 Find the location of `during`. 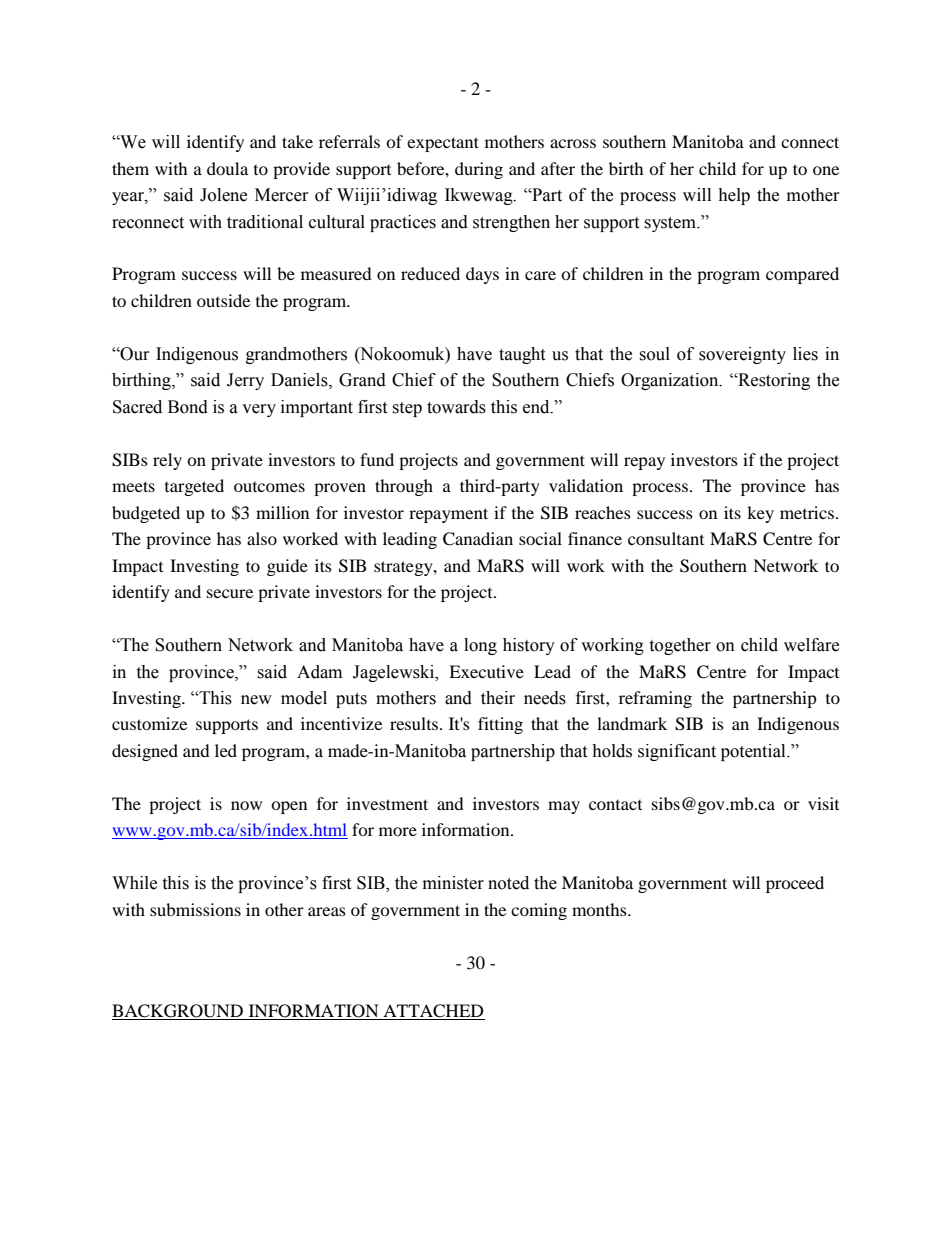

during is located at coordinates (479, 170).
